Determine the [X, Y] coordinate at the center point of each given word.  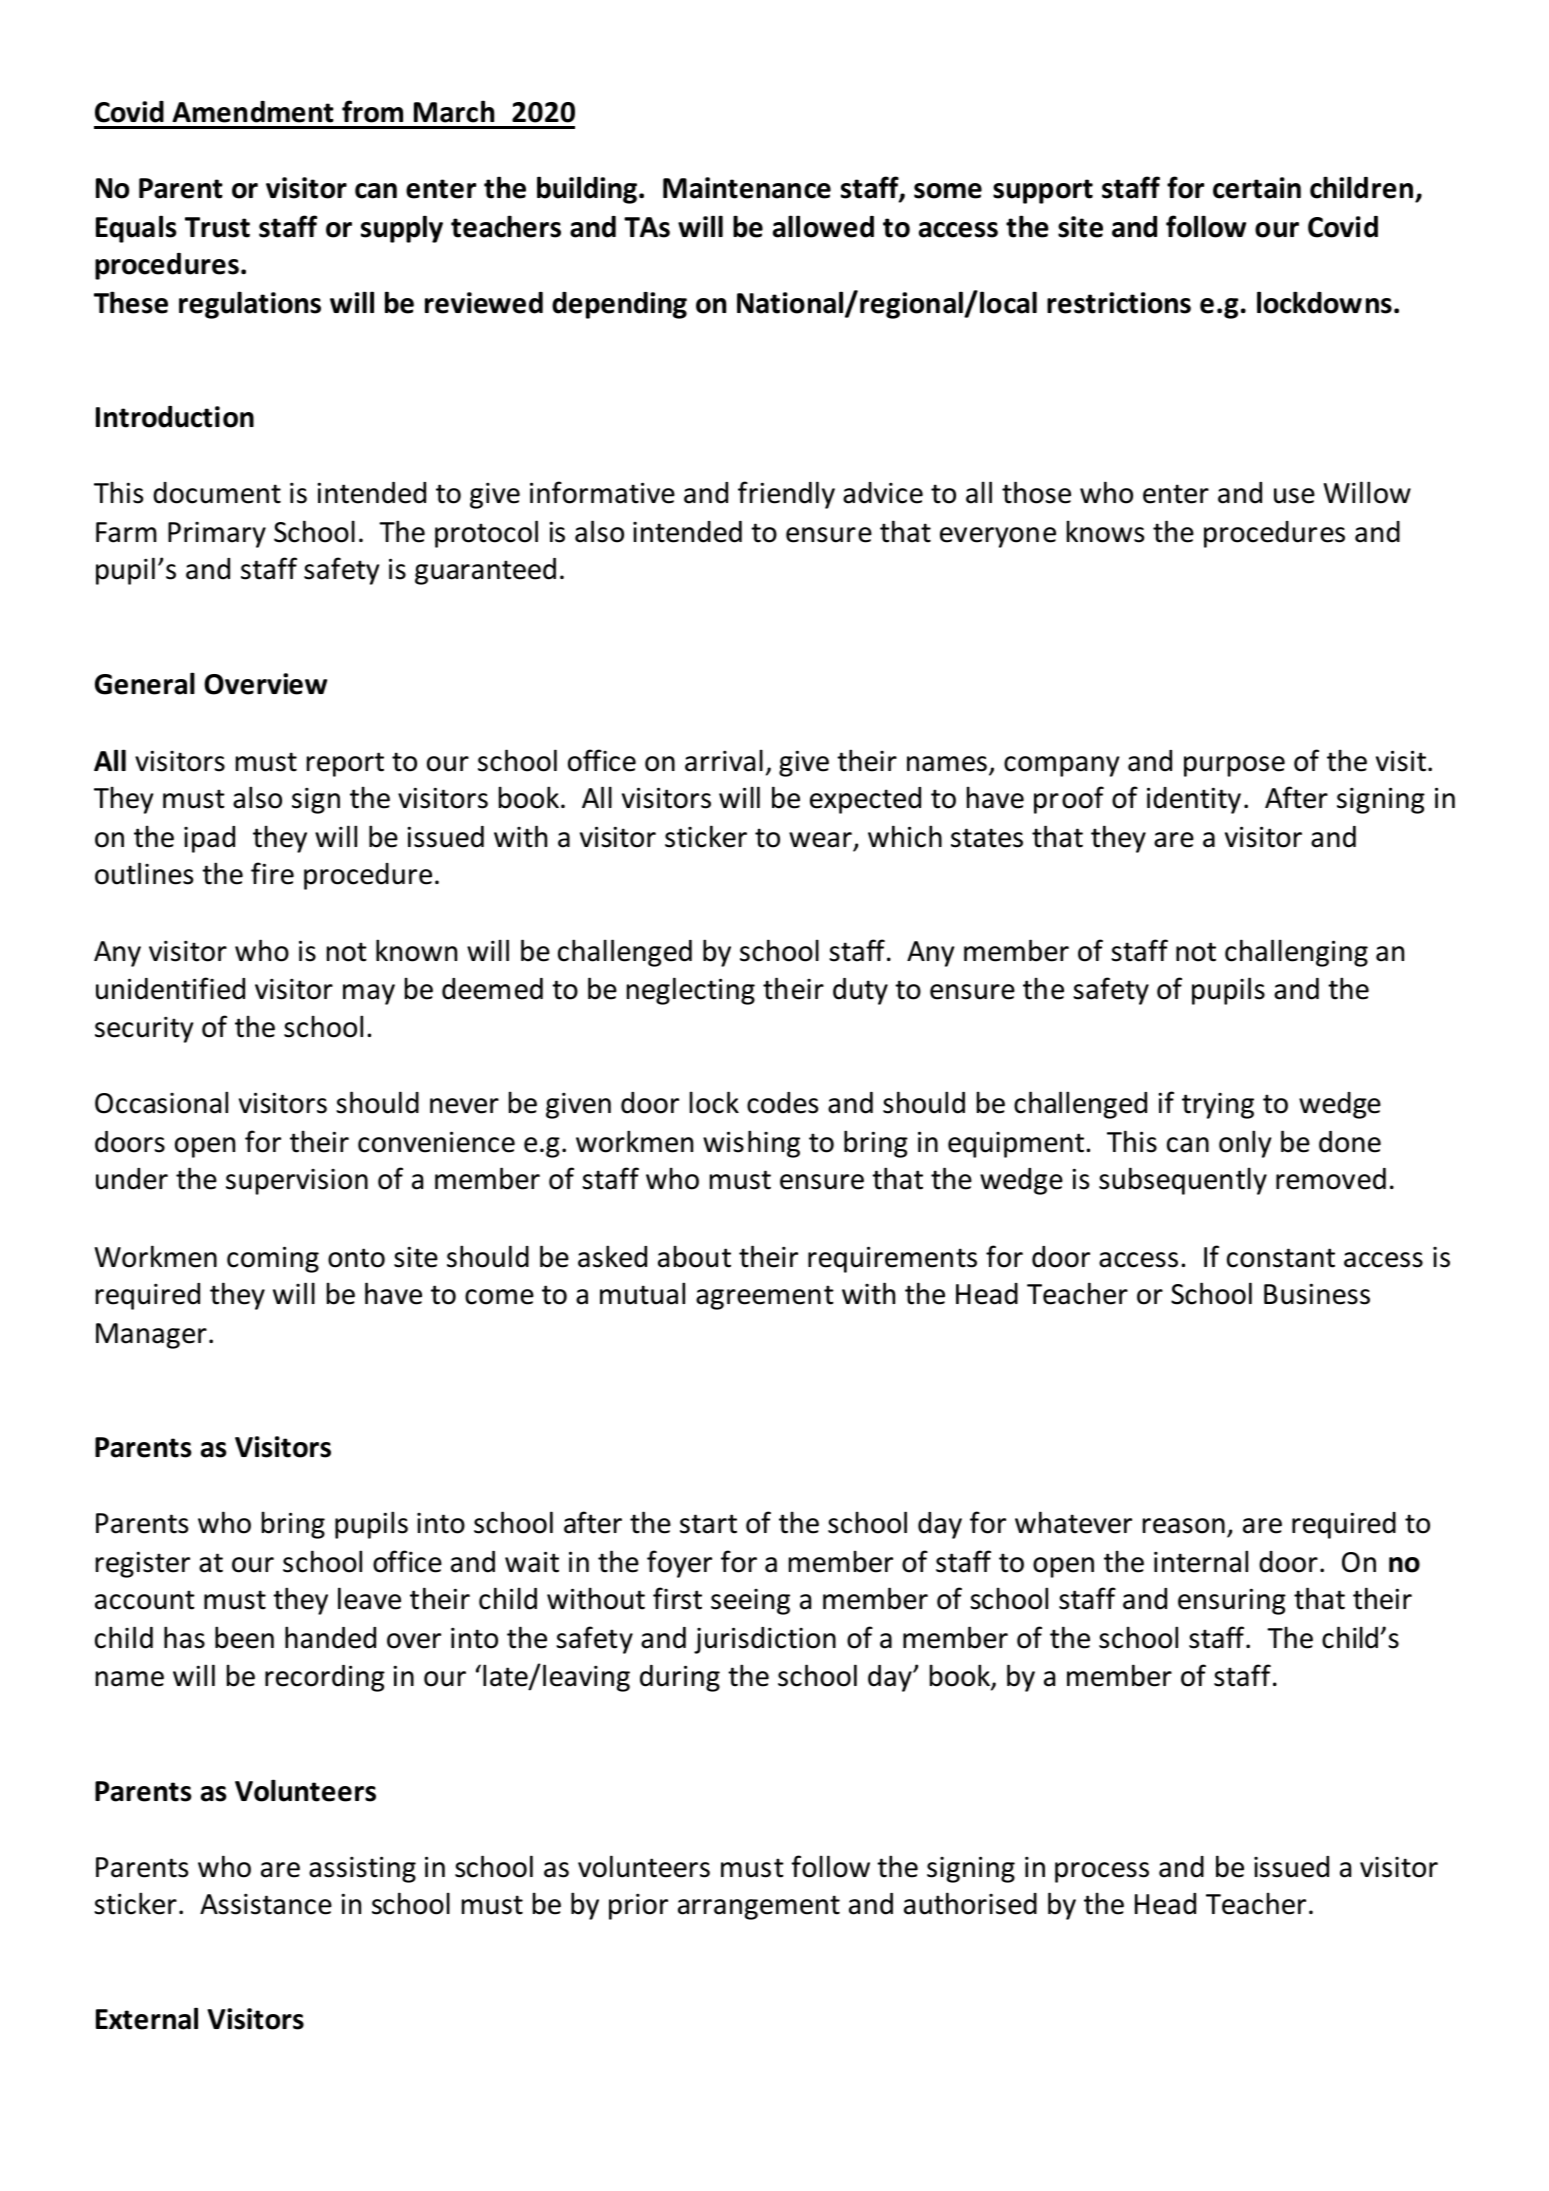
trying [1218, 1106]
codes [782, 1103]
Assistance [266, 1904]
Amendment [253, 112]
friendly [786, 495]
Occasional [161, 1102]
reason [1184, 1526]
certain [1257, 188]
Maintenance [747, 188]
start [708, 1524]
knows [1105, 531]
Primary [217, 535]
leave [369, 1598]
